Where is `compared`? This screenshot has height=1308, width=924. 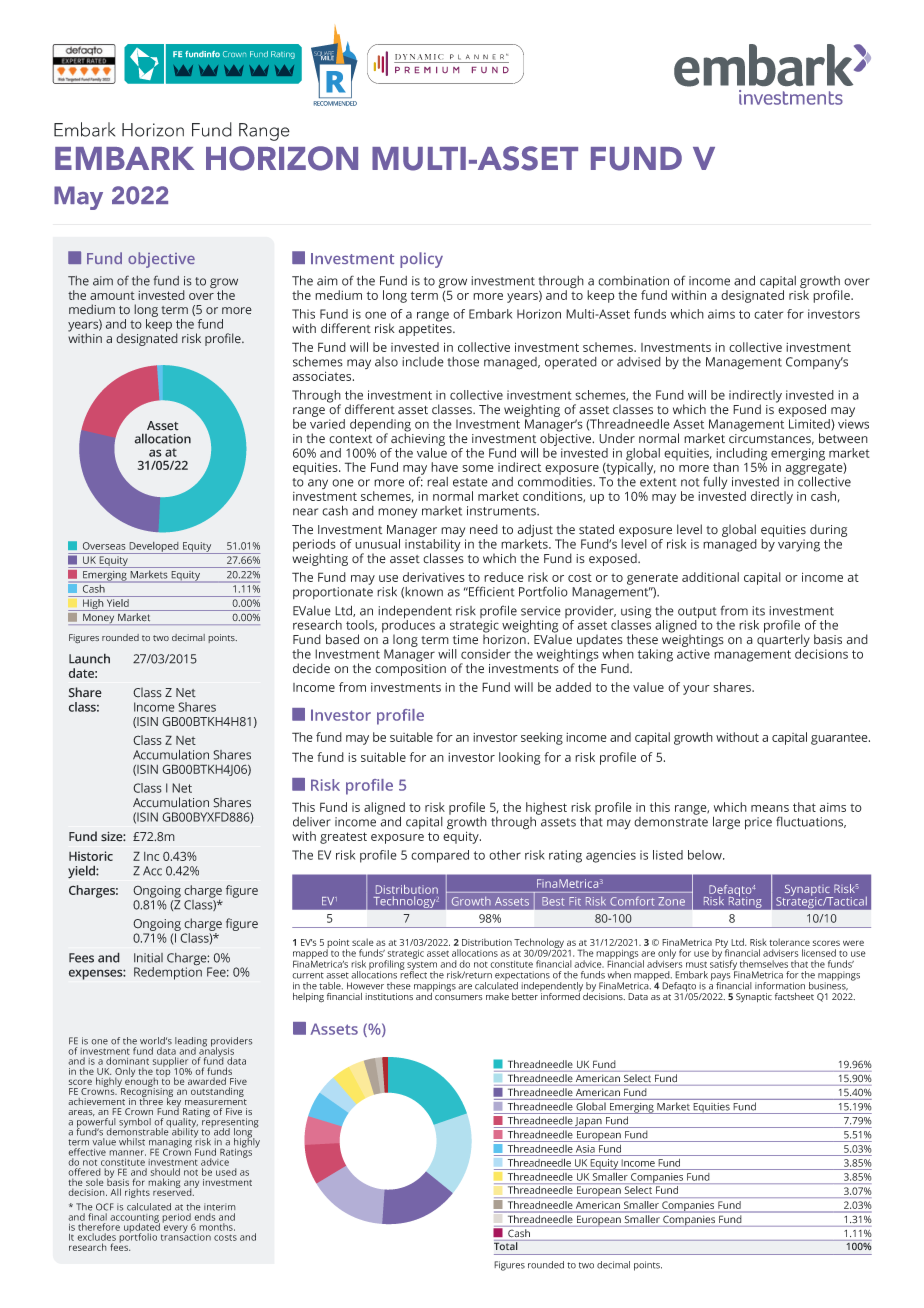 compared is located at coordinates (440, 856).
